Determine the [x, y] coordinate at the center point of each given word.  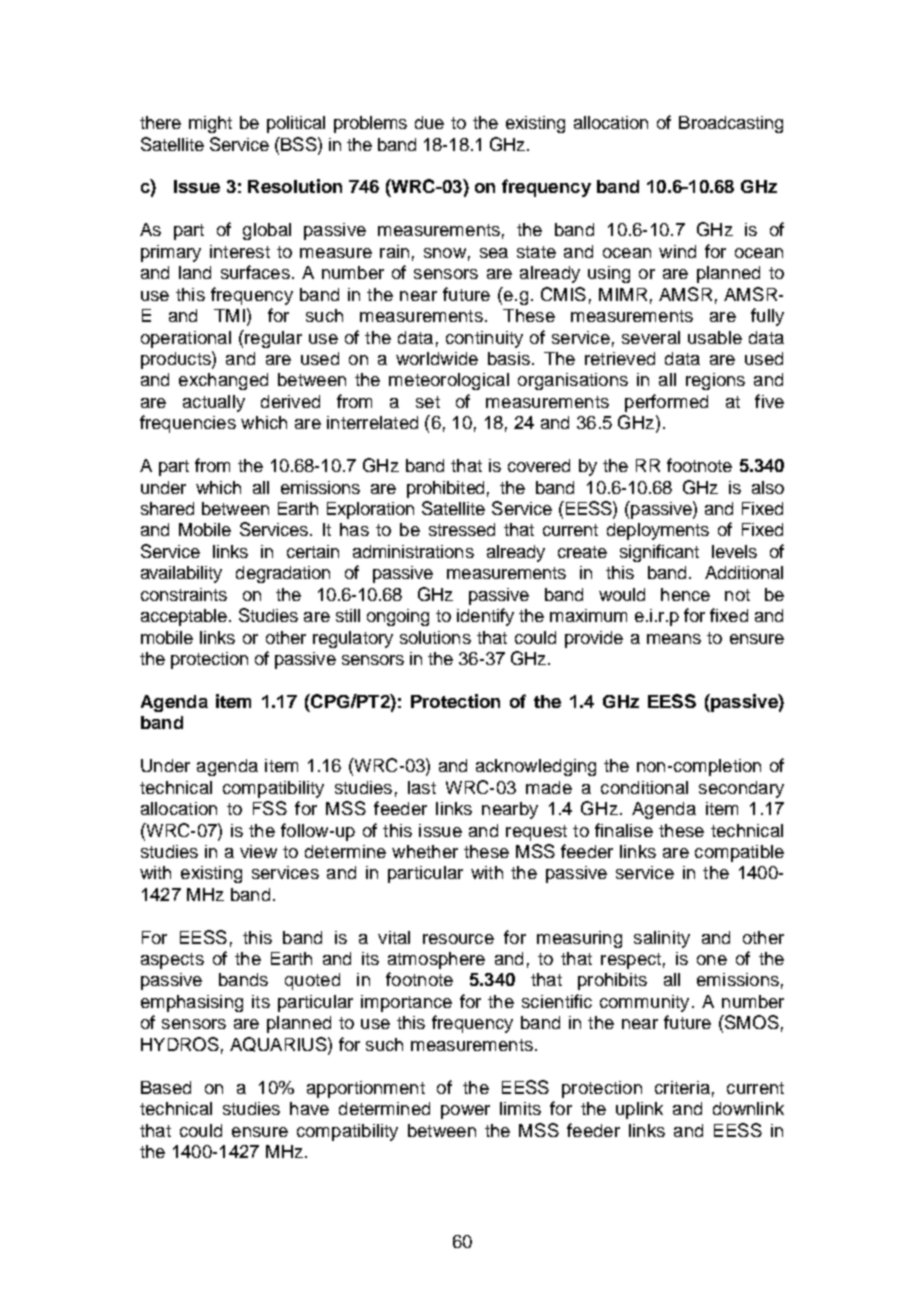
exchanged [223, 381]
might [210, 124]
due [429, 122]
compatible [739, 853]
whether [425, 851]
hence [685, 594]
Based [166, 1087]
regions [715, 381]
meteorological [449, 381]
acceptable [184, 617]
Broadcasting [731, 124]
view [258, 851]
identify [485, 617]
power [465, 1112]
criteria [682, 1087]
